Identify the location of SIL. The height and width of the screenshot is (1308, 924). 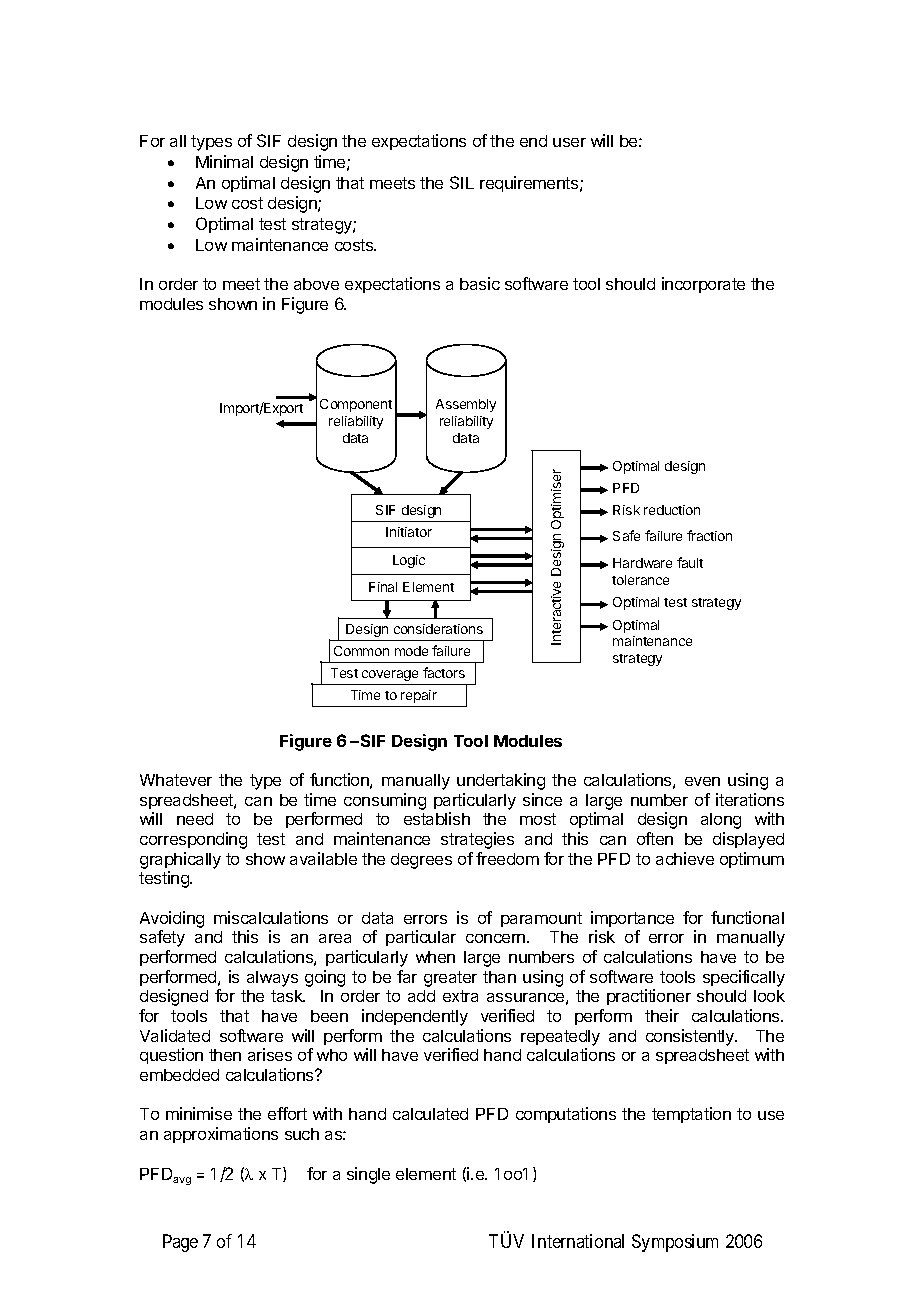
(462, 182).
